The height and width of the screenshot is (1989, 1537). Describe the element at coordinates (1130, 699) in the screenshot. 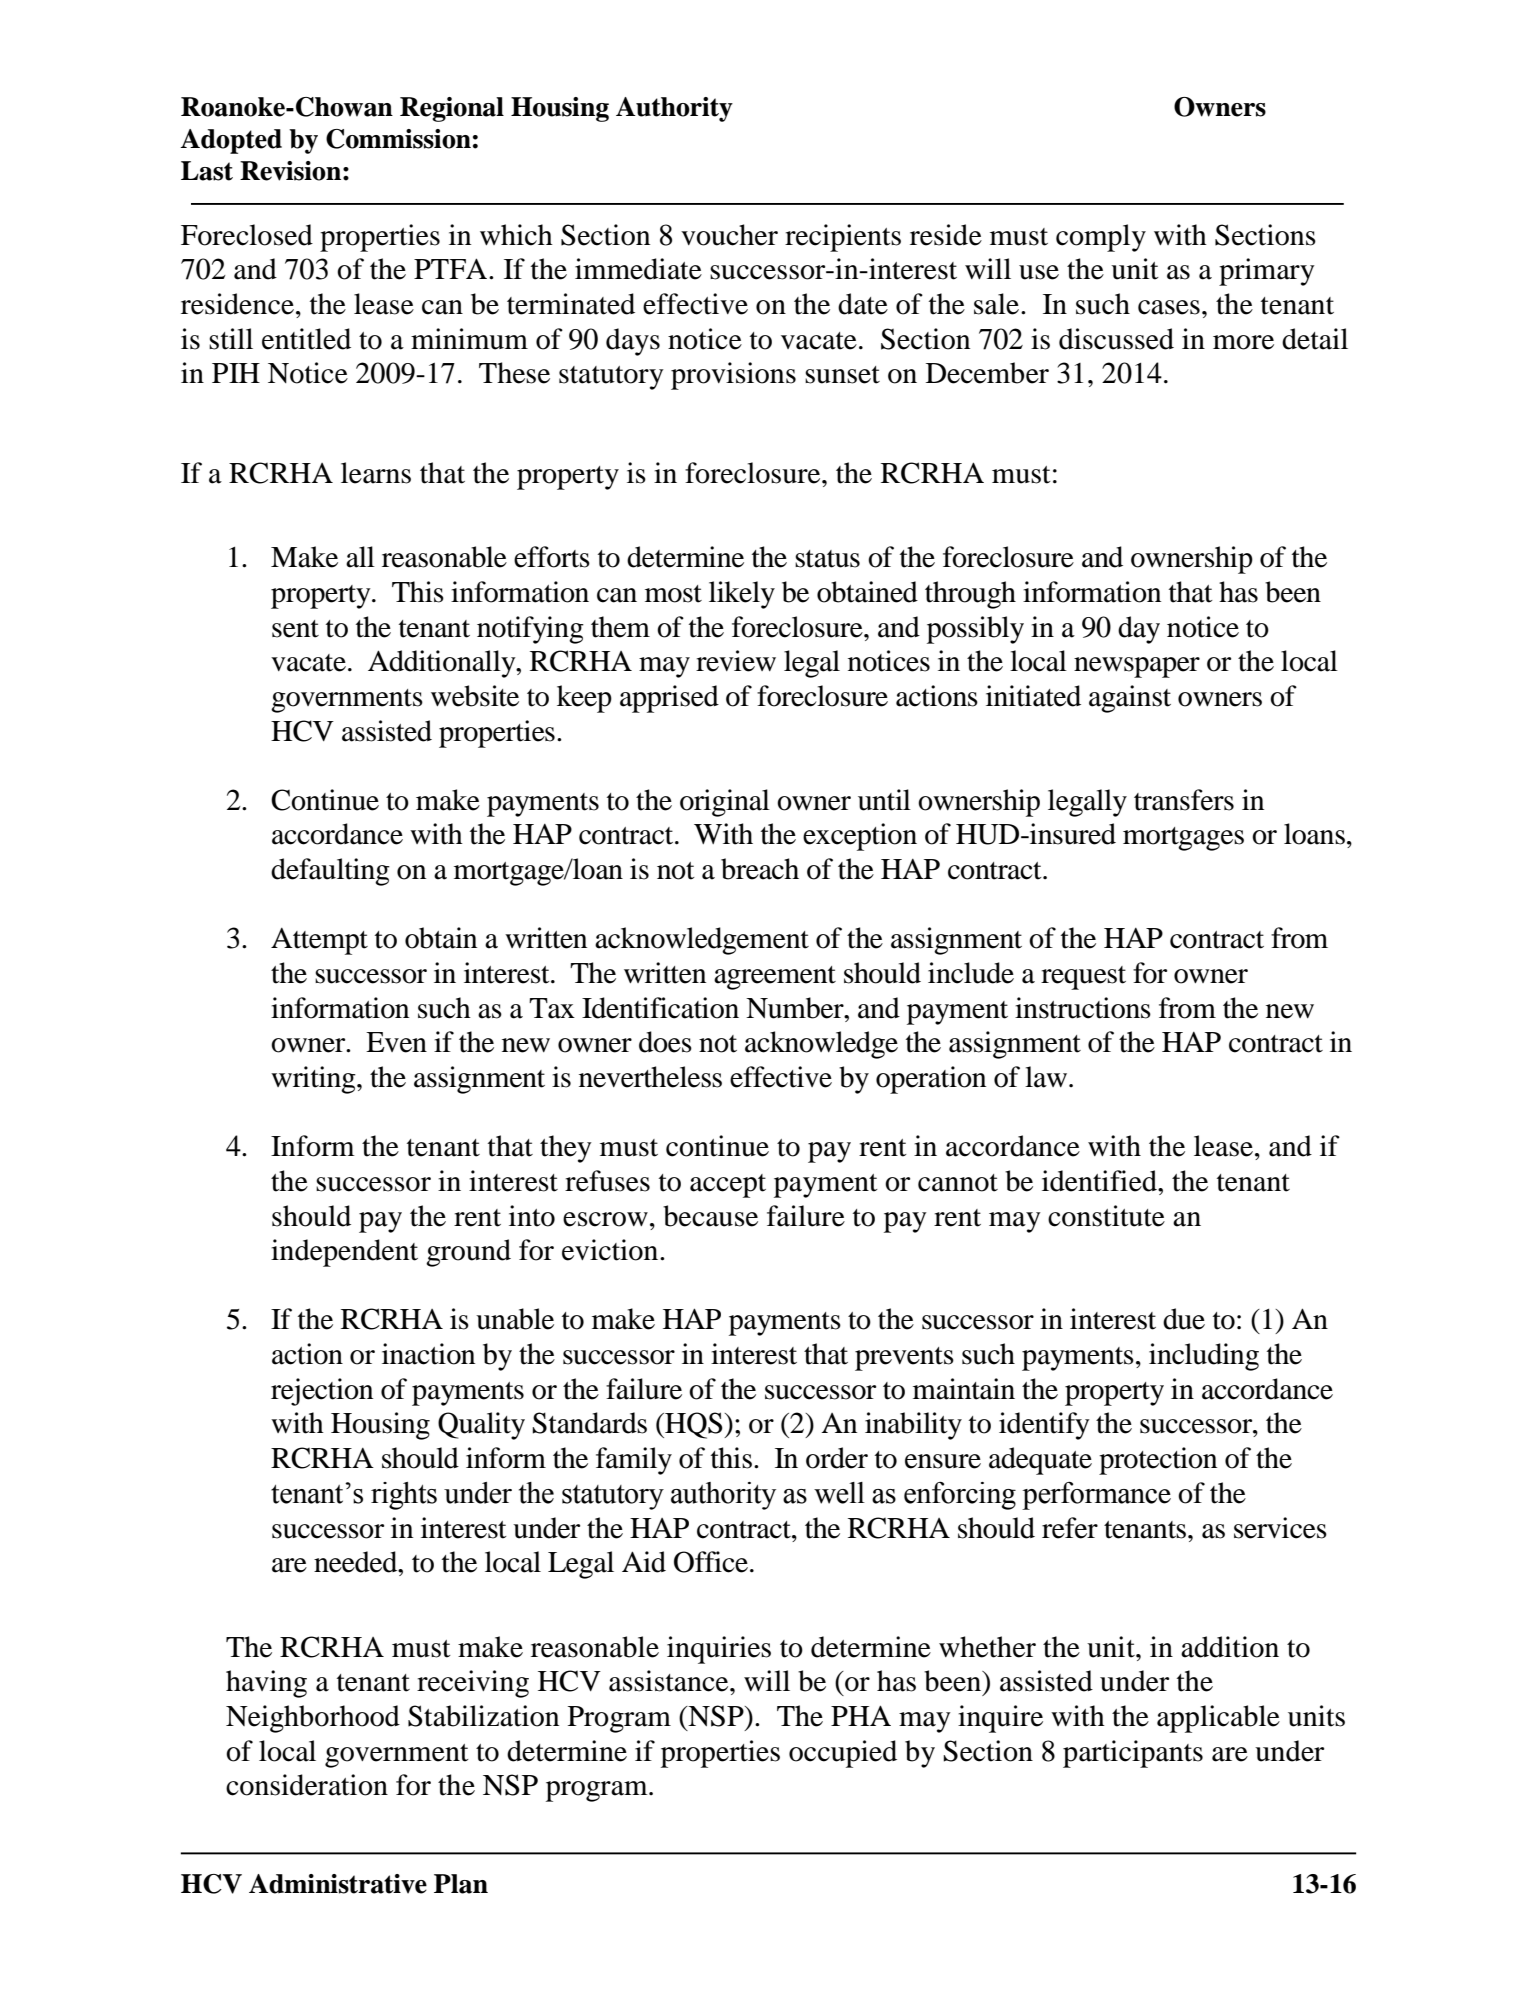

I see `against` at that location.
